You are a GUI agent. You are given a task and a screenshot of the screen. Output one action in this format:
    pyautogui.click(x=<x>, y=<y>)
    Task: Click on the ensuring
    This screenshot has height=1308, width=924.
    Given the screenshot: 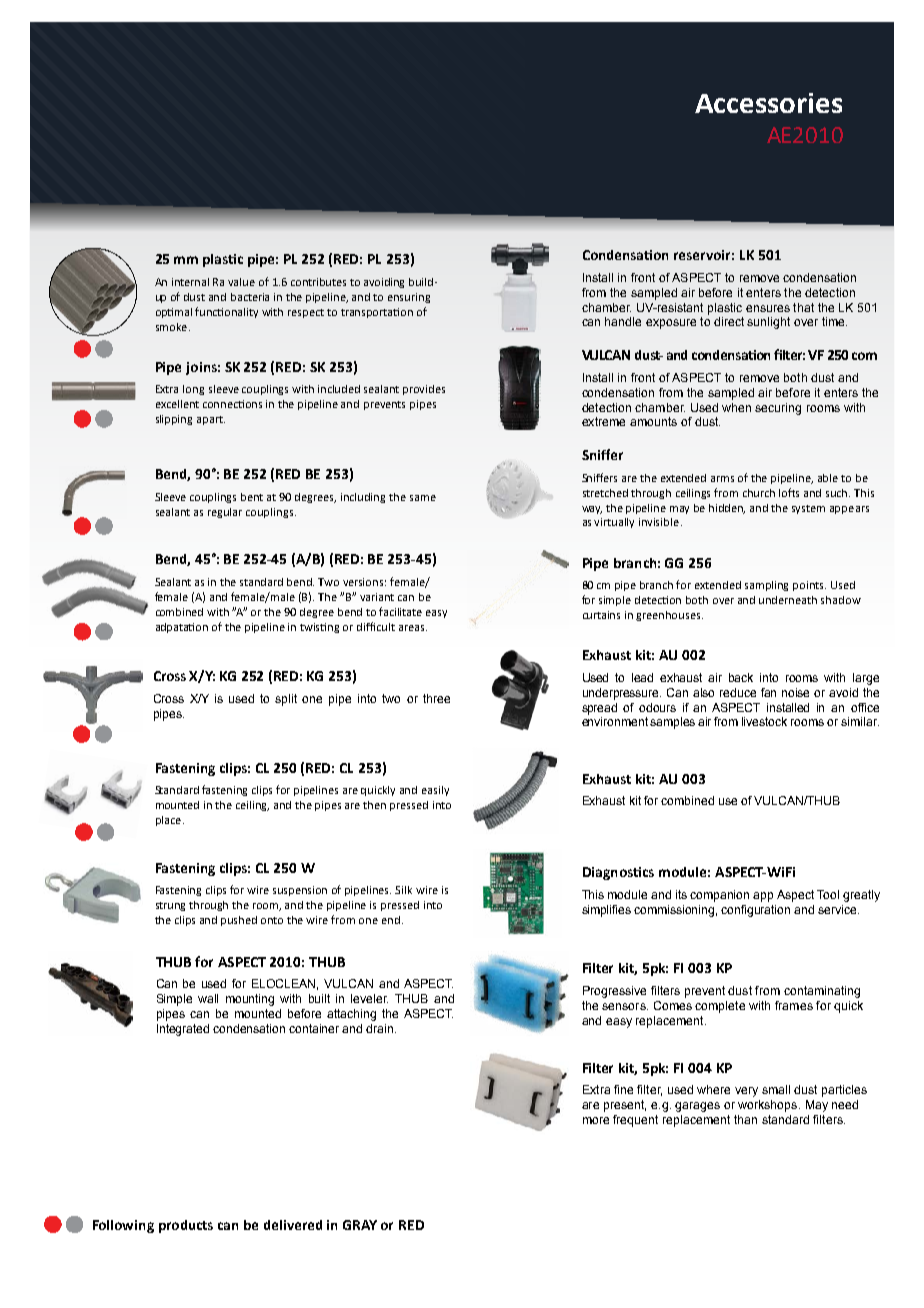 What is the action you would take?
    pyautogui.click(x=409, y=298)
